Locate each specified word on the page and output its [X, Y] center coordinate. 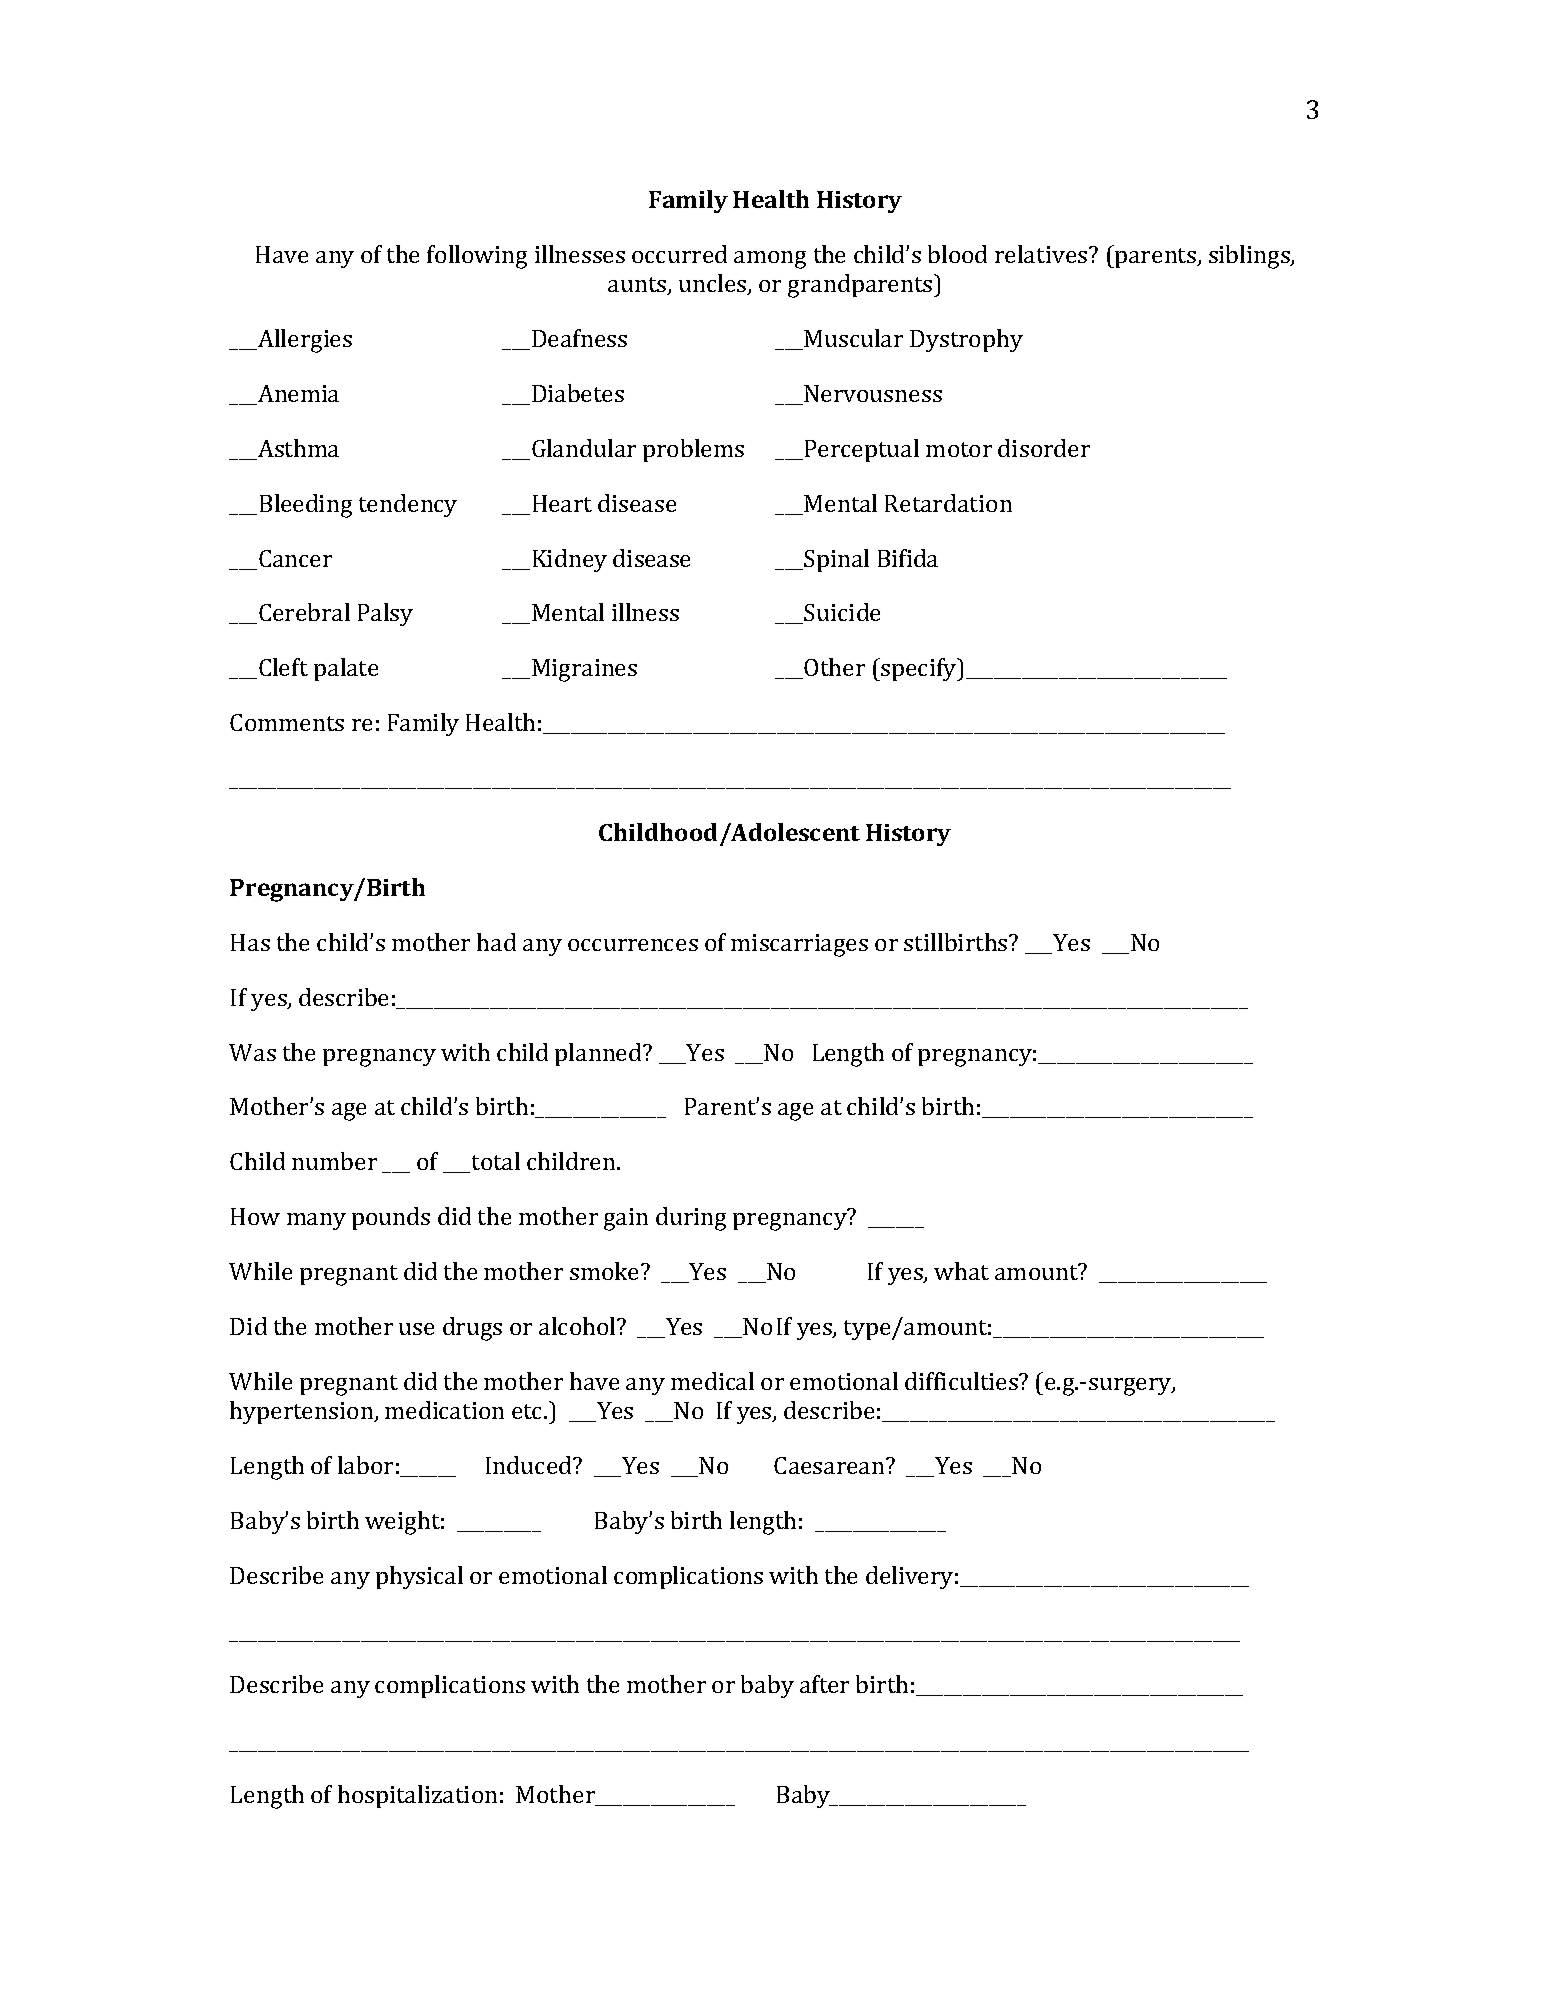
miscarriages [799, 945]
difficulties [962, 1381]
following [477, 257]
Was [252, 1052]
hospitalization [417, 1796]
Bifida [908, 558]
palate [346, 669]
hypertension [303, 1412]
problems [693, 450]
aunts [638, 286]
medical [712, 1381]
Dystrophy [966, 340]
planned [599, 1054]
